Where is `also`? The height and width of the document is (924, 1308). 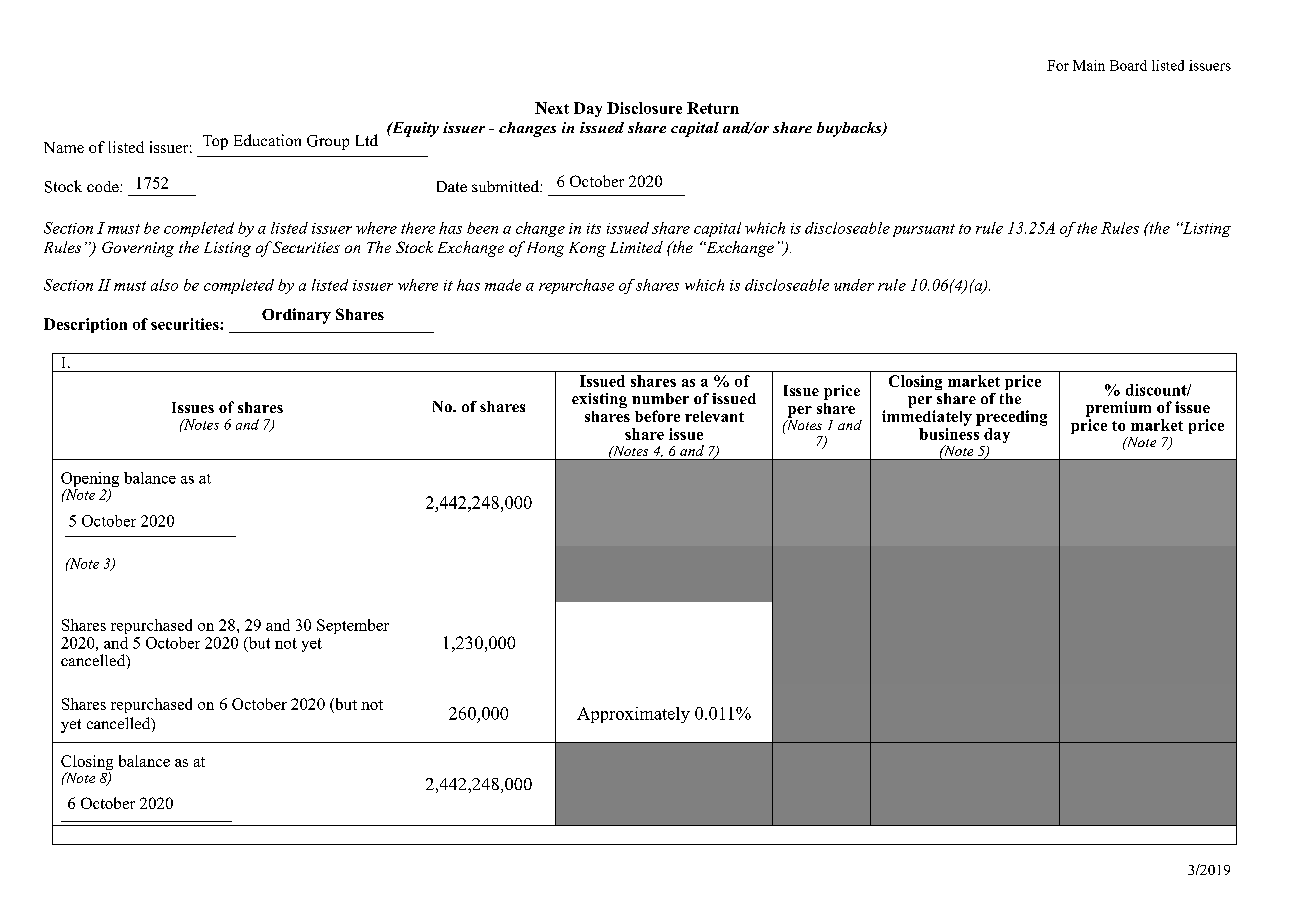 also is located at coordinates (164, 285).
